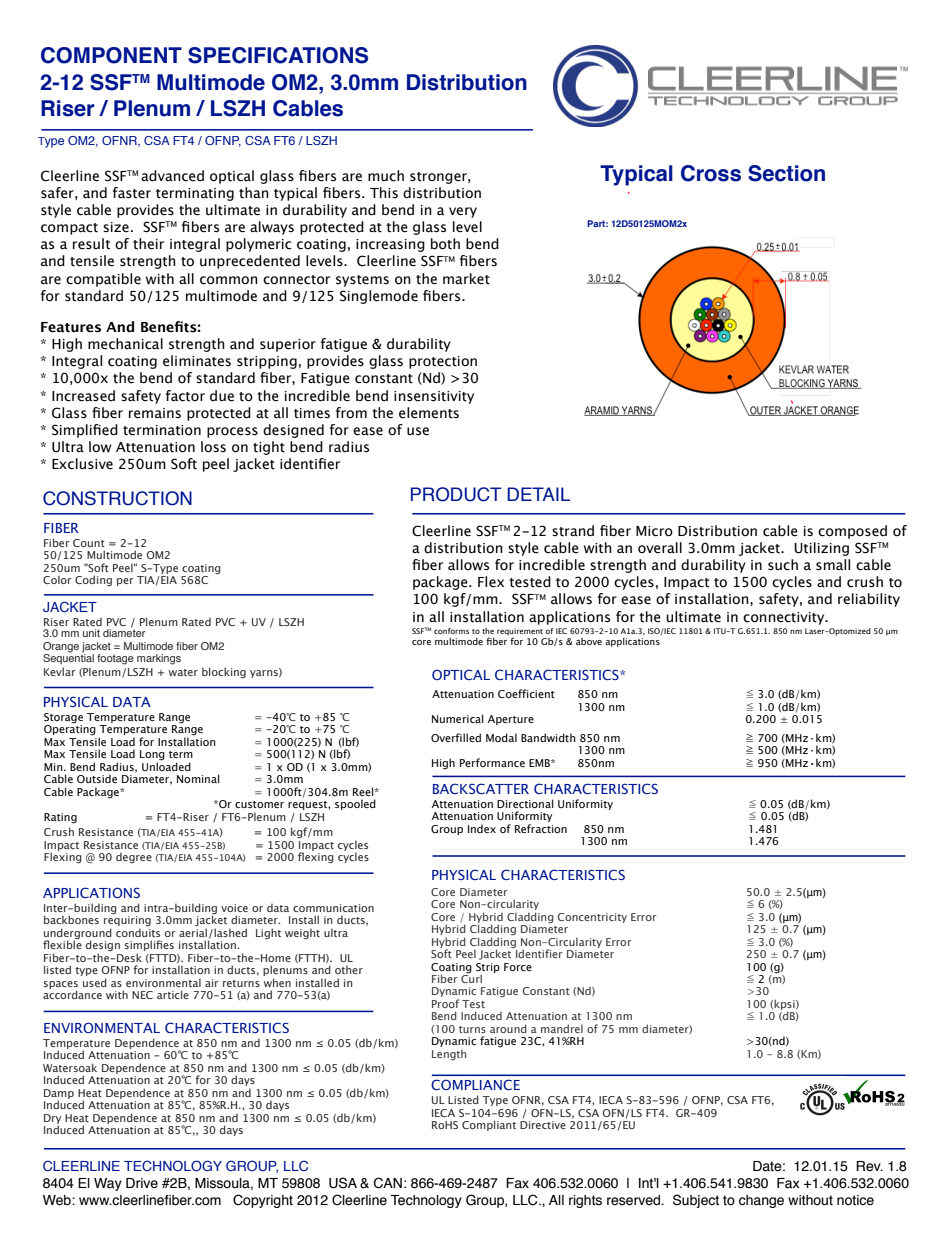 Image resolution: width=952 pixels, height=1233 pixels. I want to click on Section, so click(786, 173).
